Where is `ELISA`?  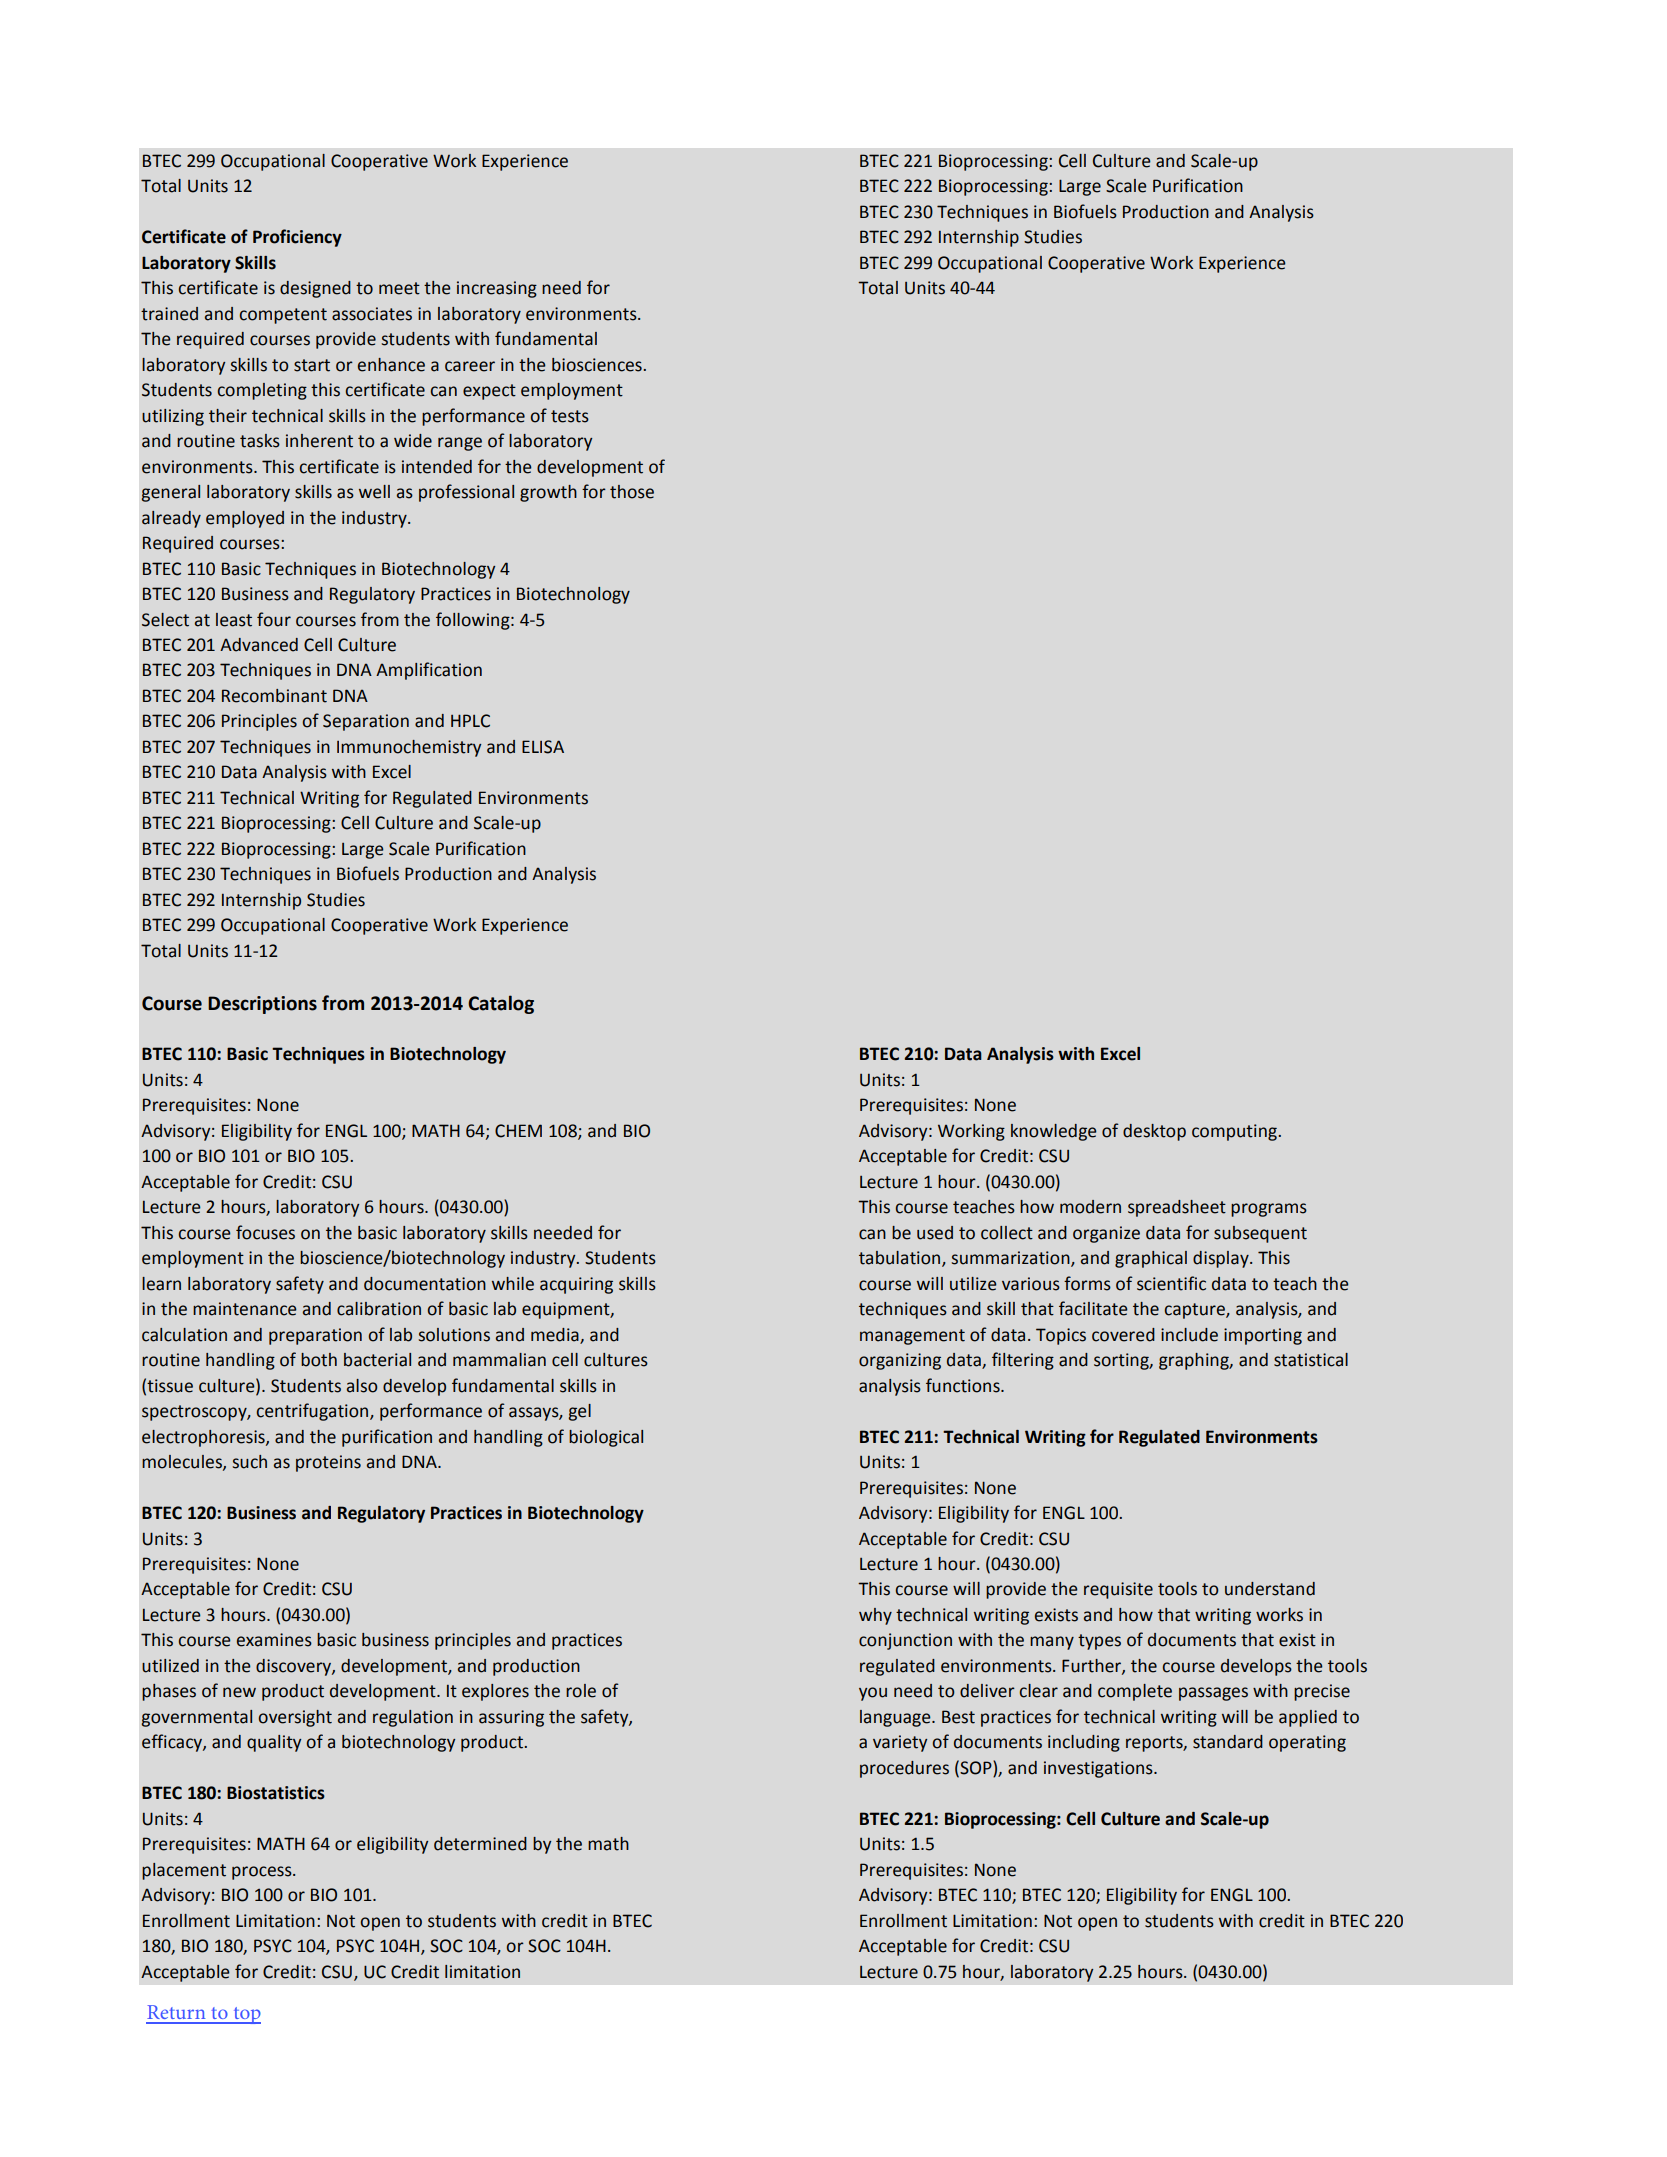 ELISA is located at coordinates (543, 747).
